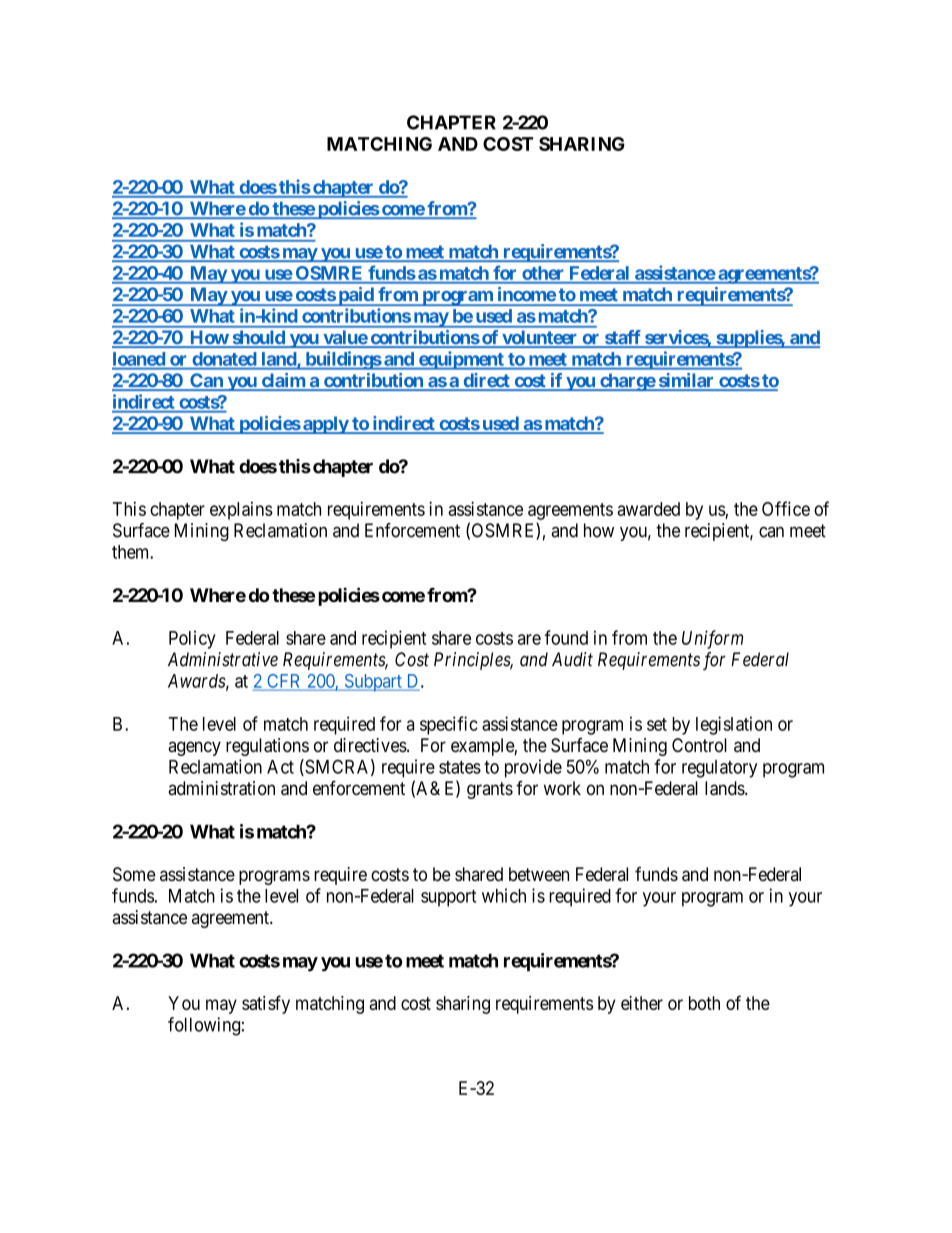 This screenshot has width=952, height=1233. I want to click on staff, so click(622, 338).
